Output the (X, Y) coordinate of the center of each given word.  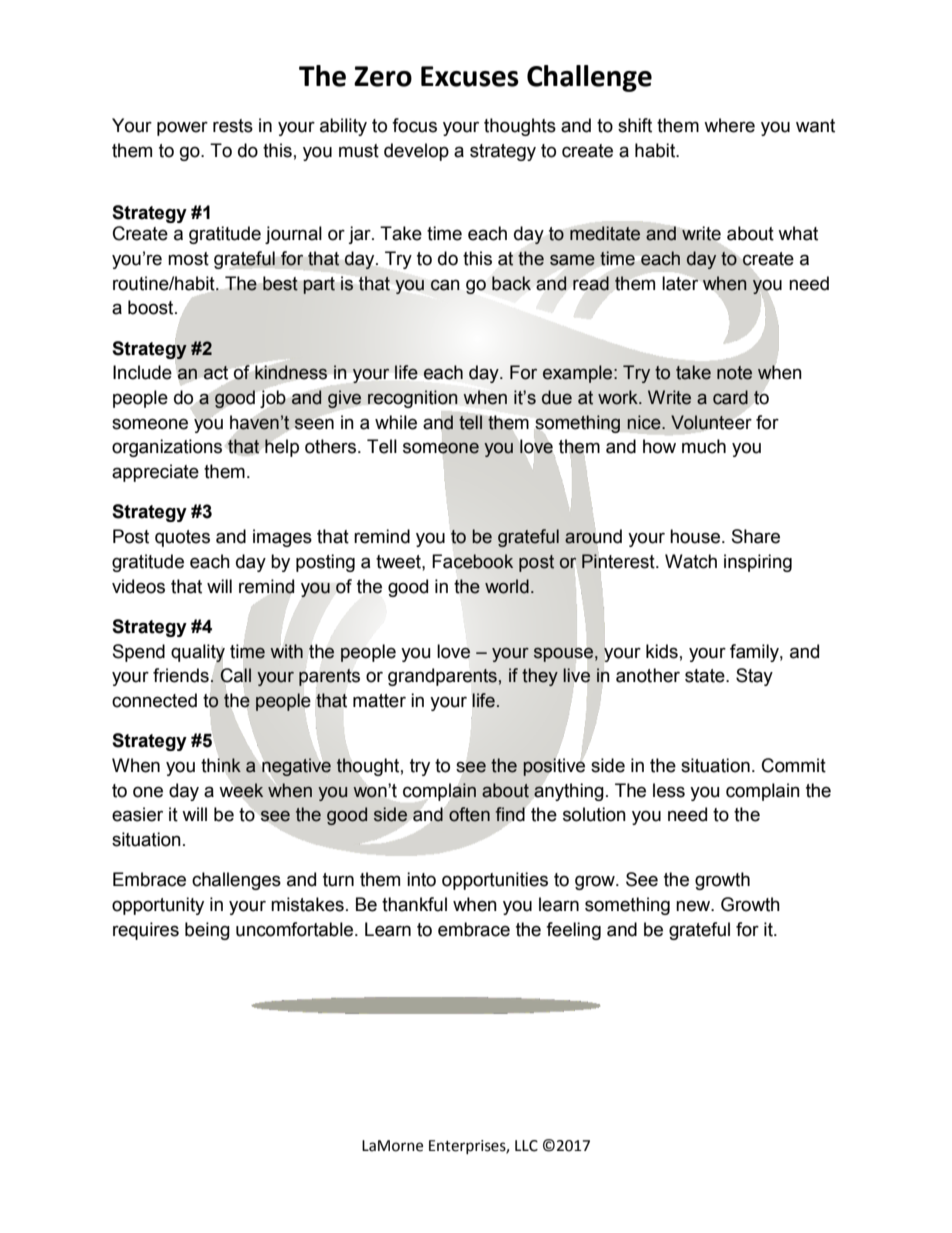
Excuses (470, 76)
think (221, 765)
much (704, 446)
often (469, 814)
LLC (526, 1146)
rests (233, 126)
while (396, 422)
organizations (167, 448)
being (207, 931)
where (729, 125)
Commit (794, 765)
